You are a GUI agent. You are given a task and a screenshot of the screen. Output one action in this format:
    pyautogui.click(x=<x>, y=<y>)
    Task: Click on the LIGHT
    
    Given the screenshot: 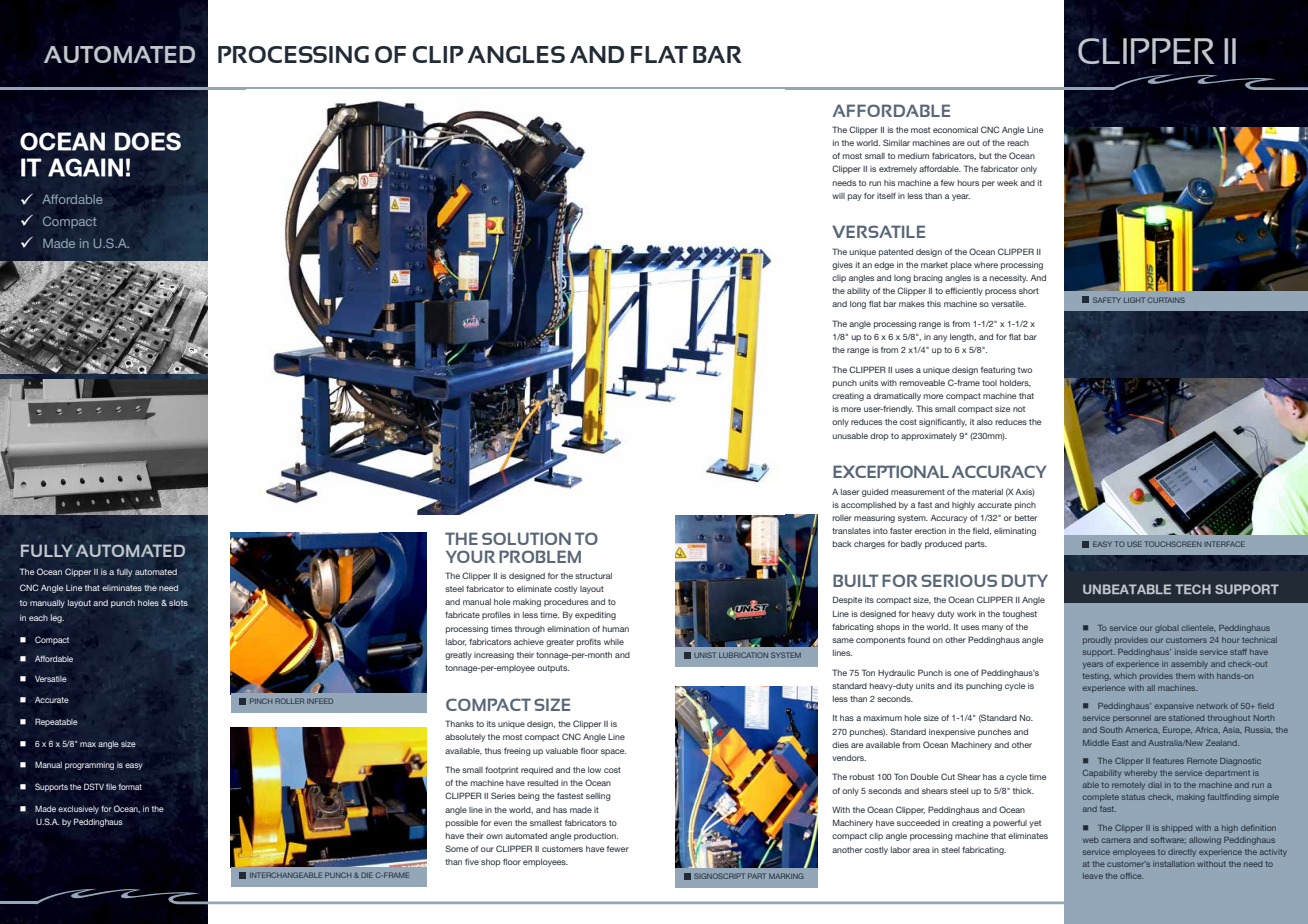 What is the action you would take?
    pyautogui.click(x=1134, y=300)
